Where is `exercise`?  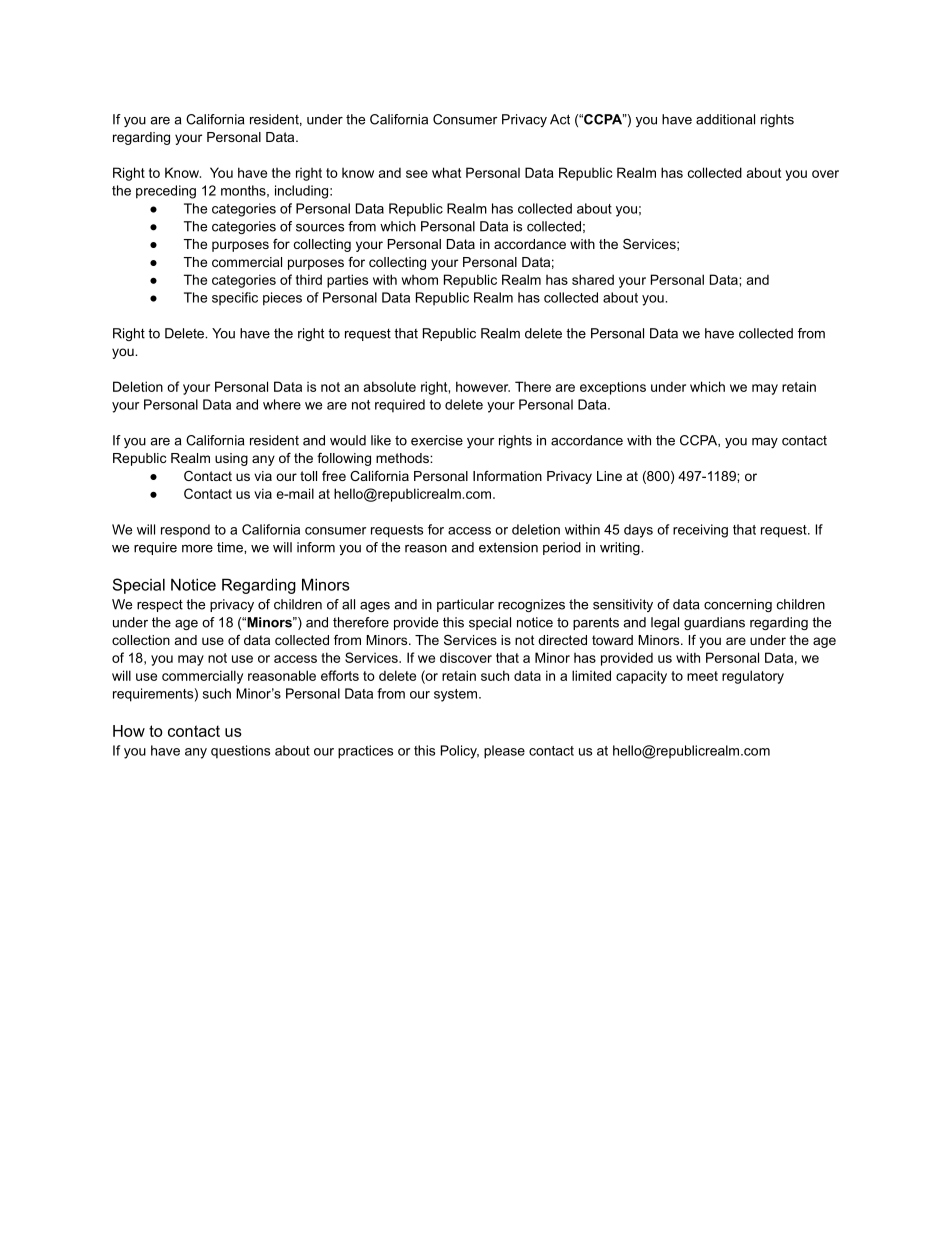
exercise is located at coordinates (437, 440).
